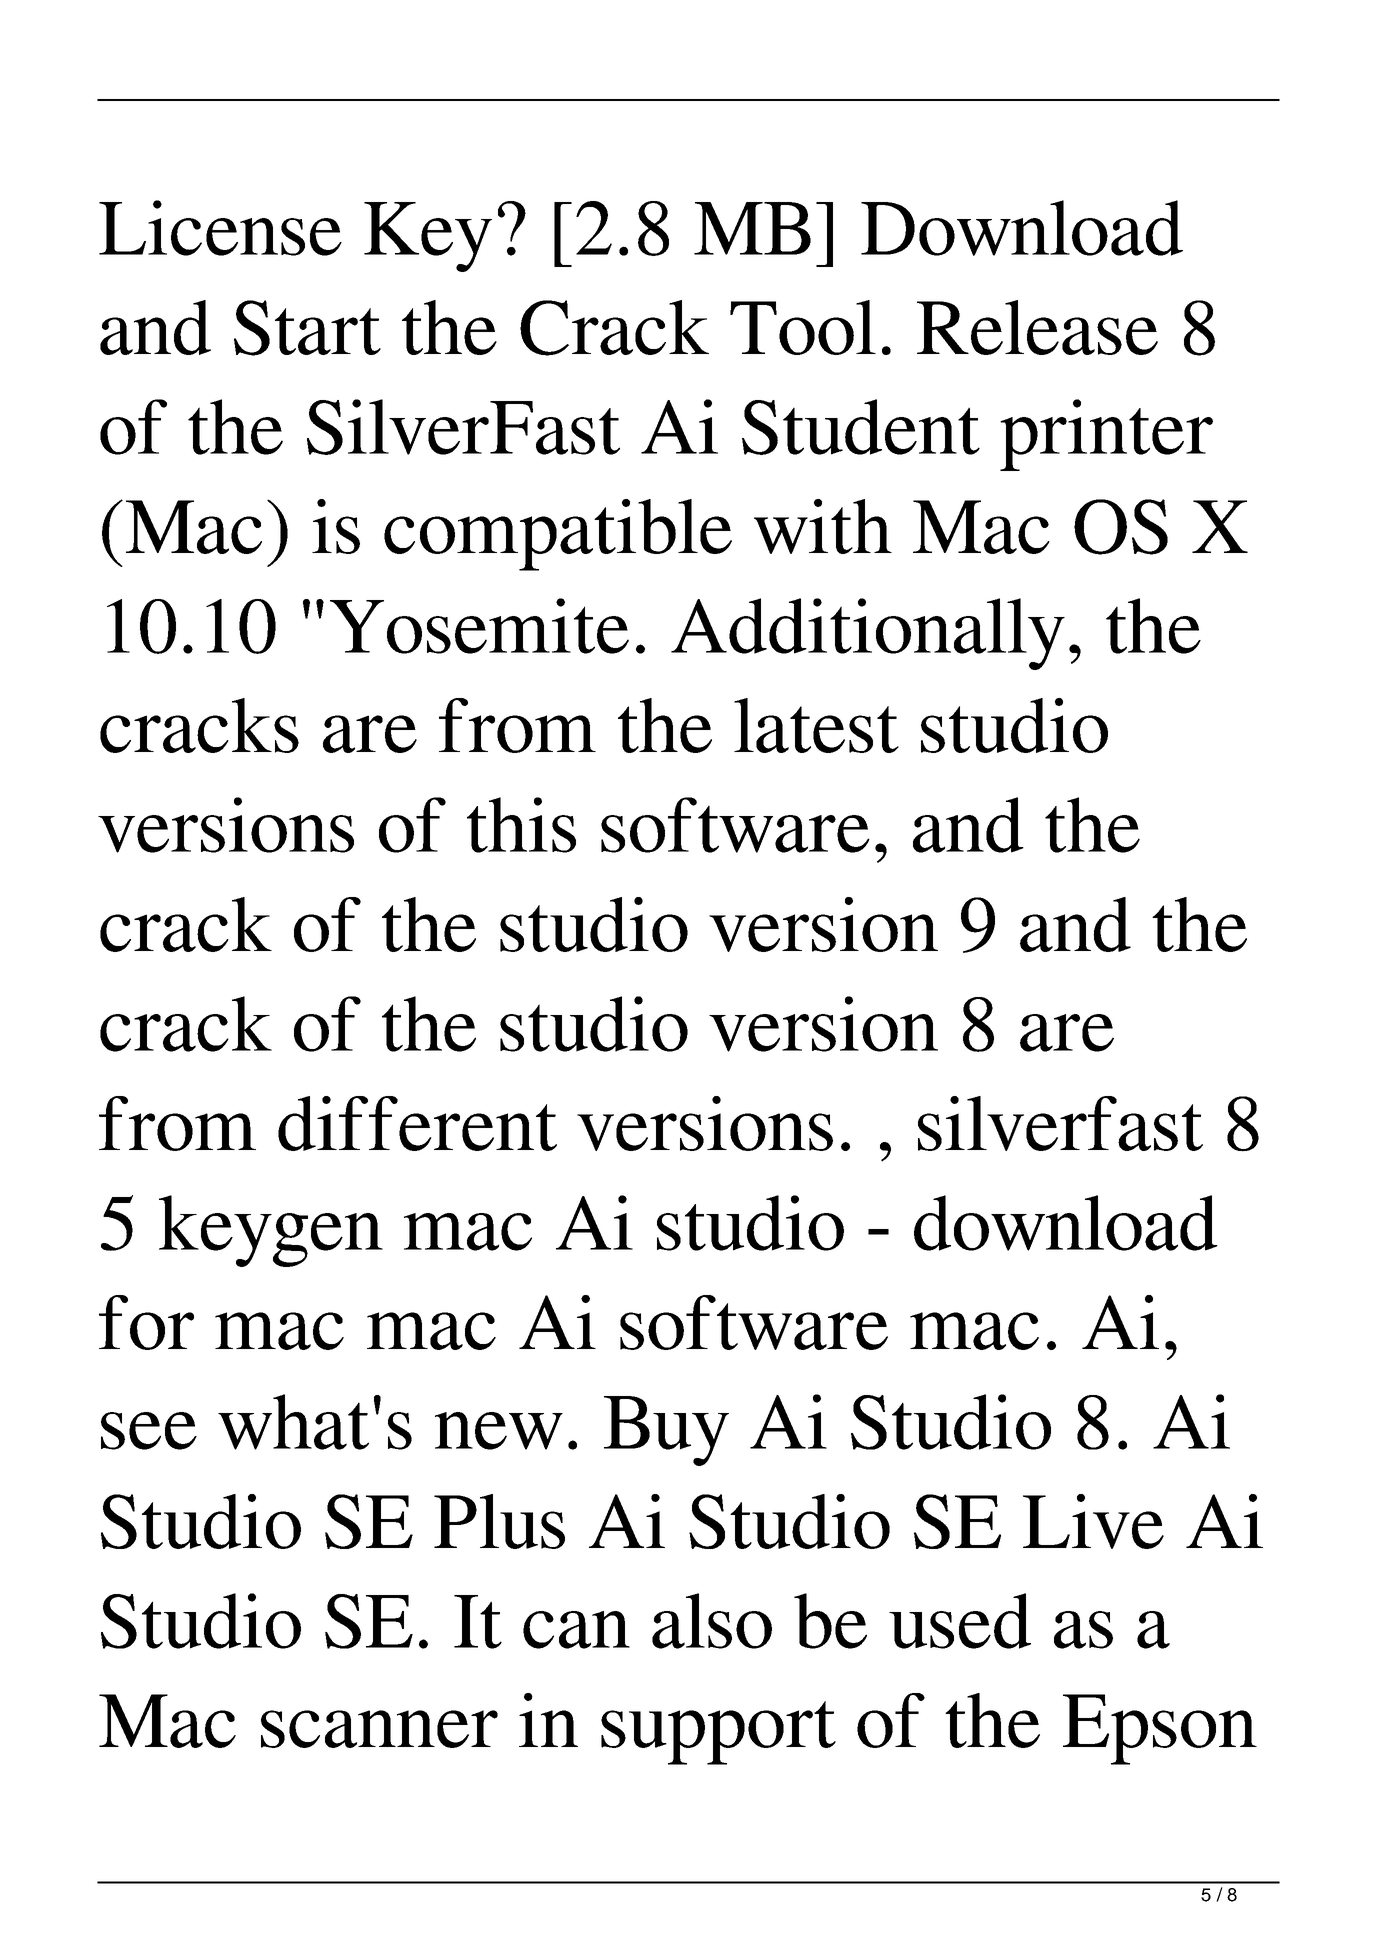 Image resolution: width=1377 pixels, height=1948 pixels. I want to click on keygen, so click(271, 1231).
